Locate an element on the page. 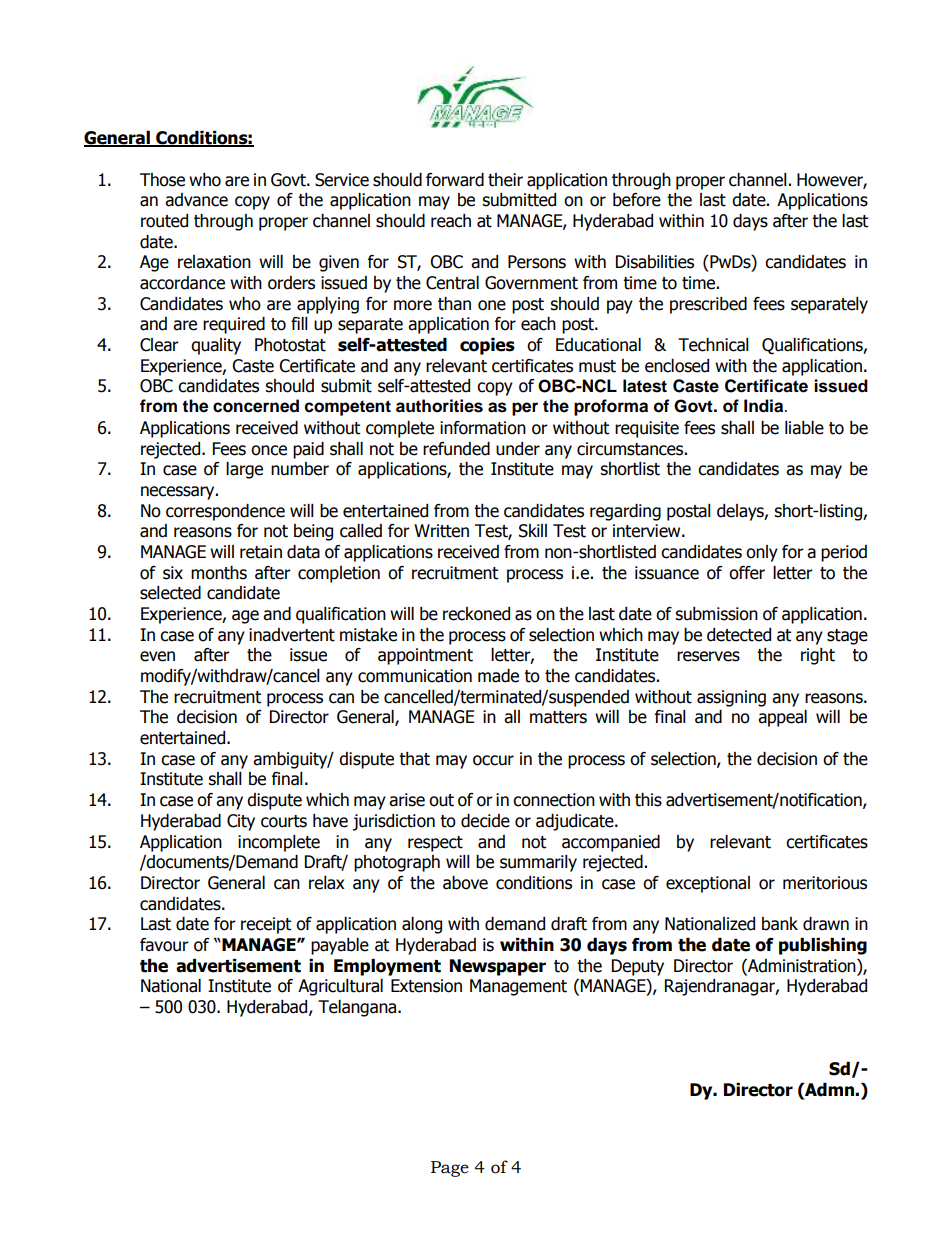 The height and width of the image is (1233, 952). before is located at coordinates (637, 200).
